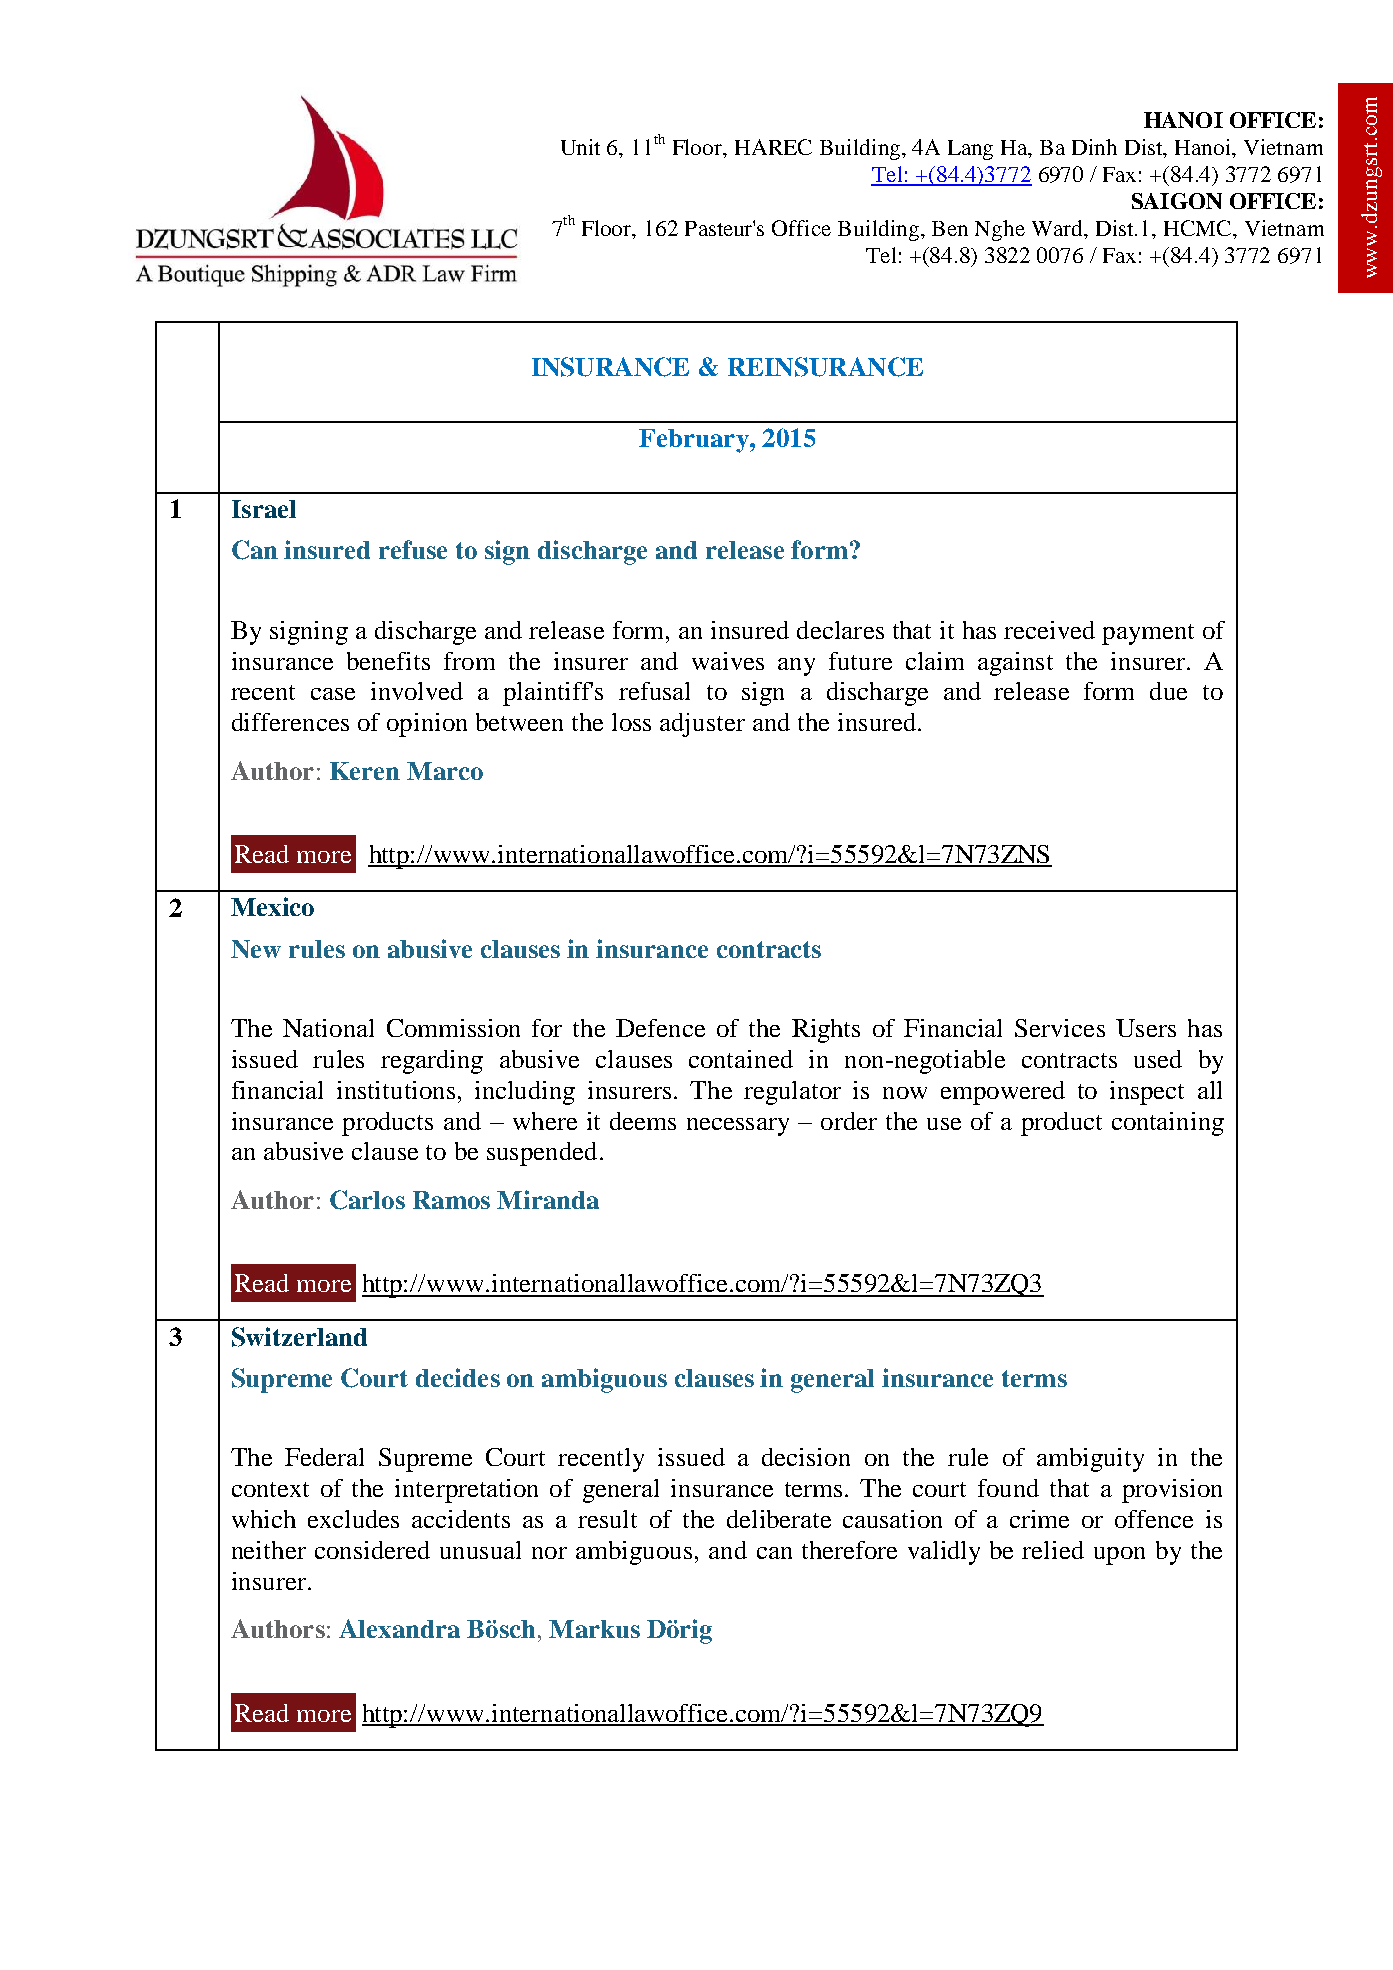 The image size is (1393, 1970). I want to click on considered, so click(372, 1550).
